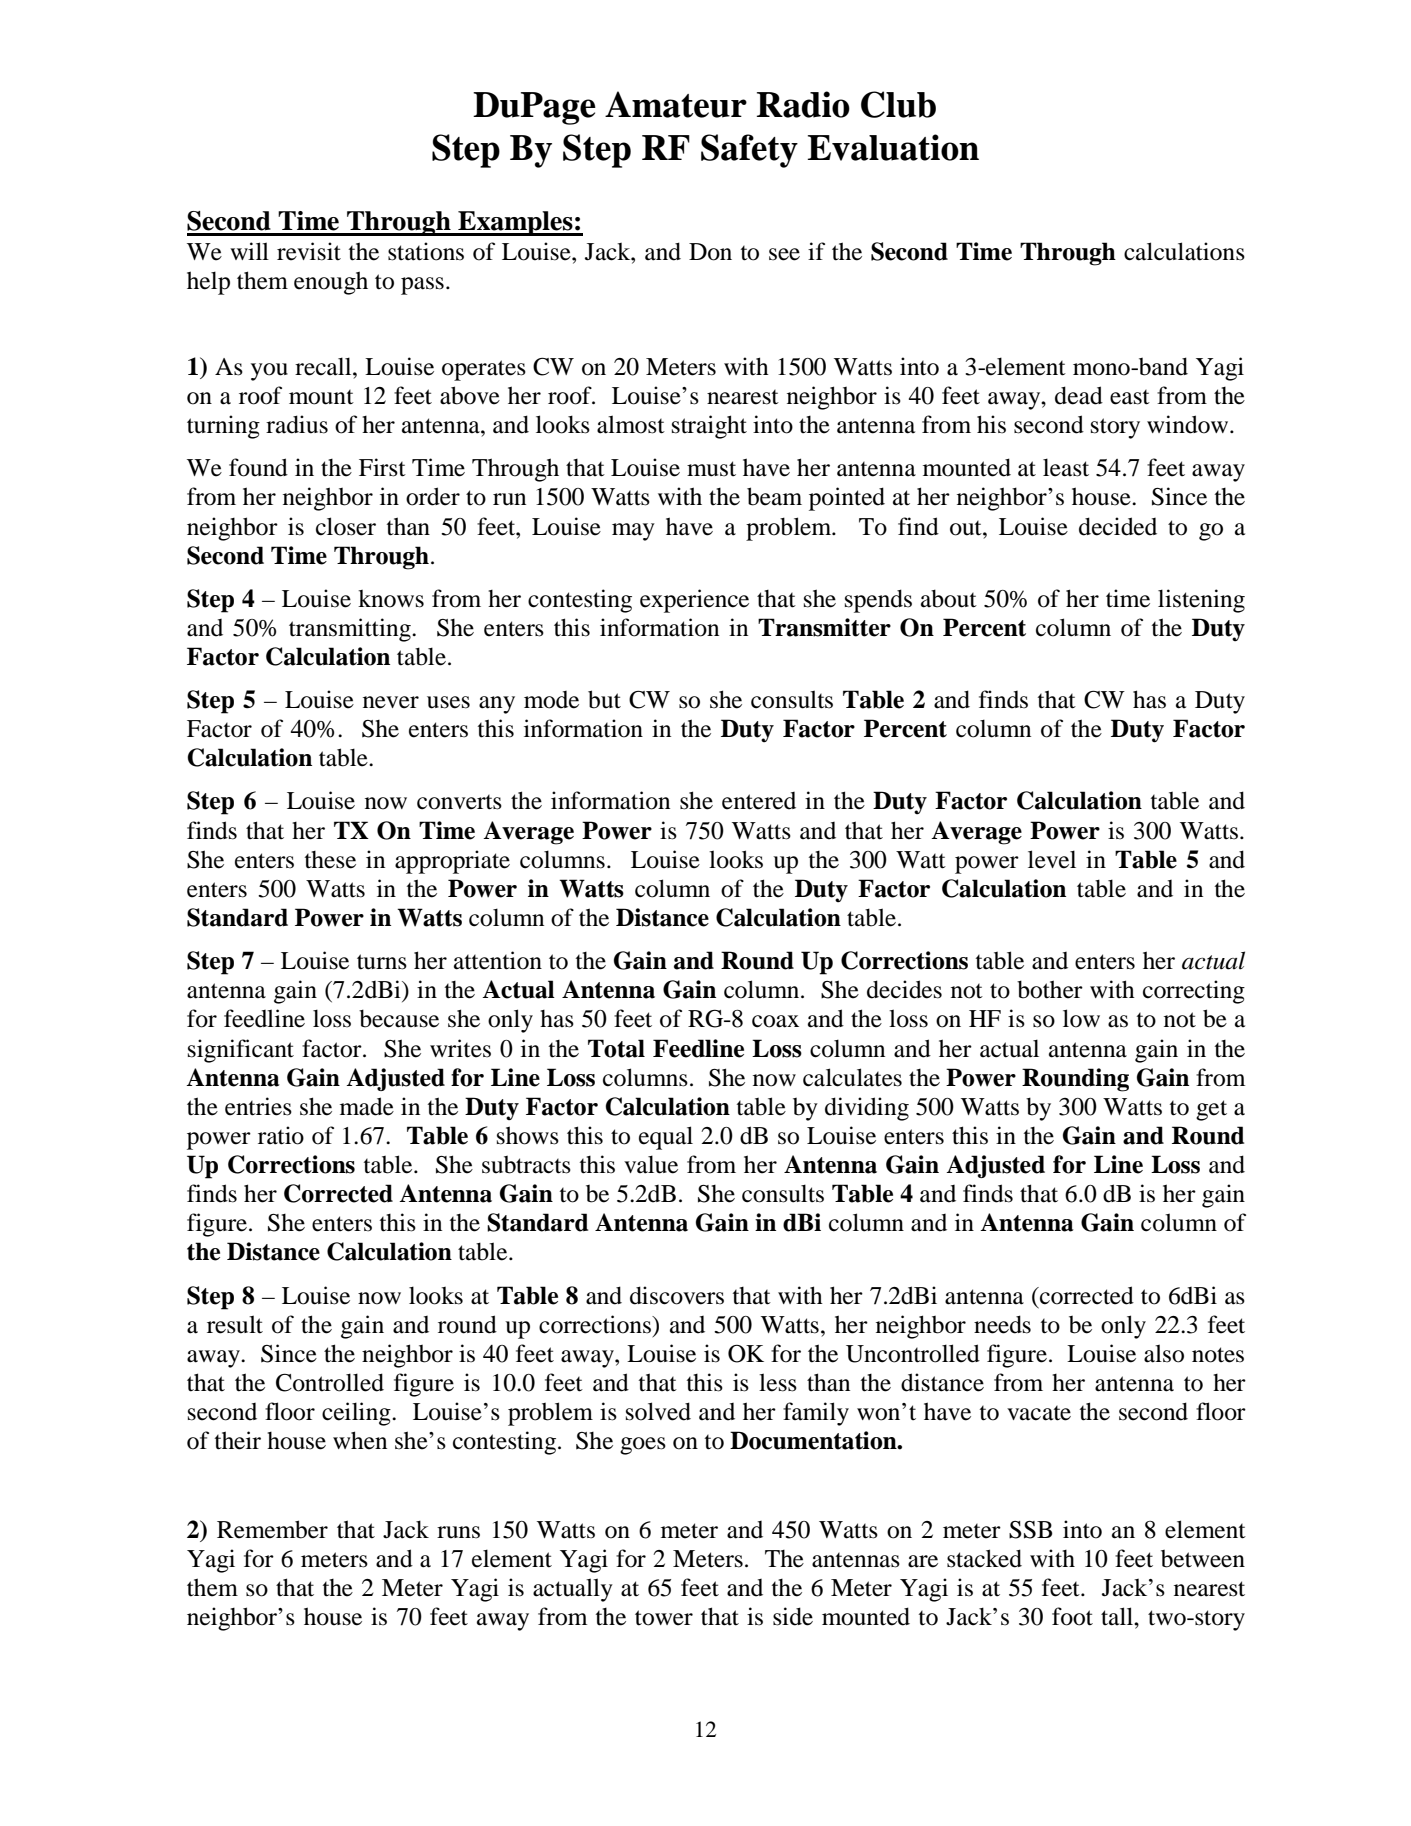 Image resolution: width=1411 pixels, height=1826 pixels. Describe the element at coordinates (351, 630) in the page. I see `transmitting` at that location.
